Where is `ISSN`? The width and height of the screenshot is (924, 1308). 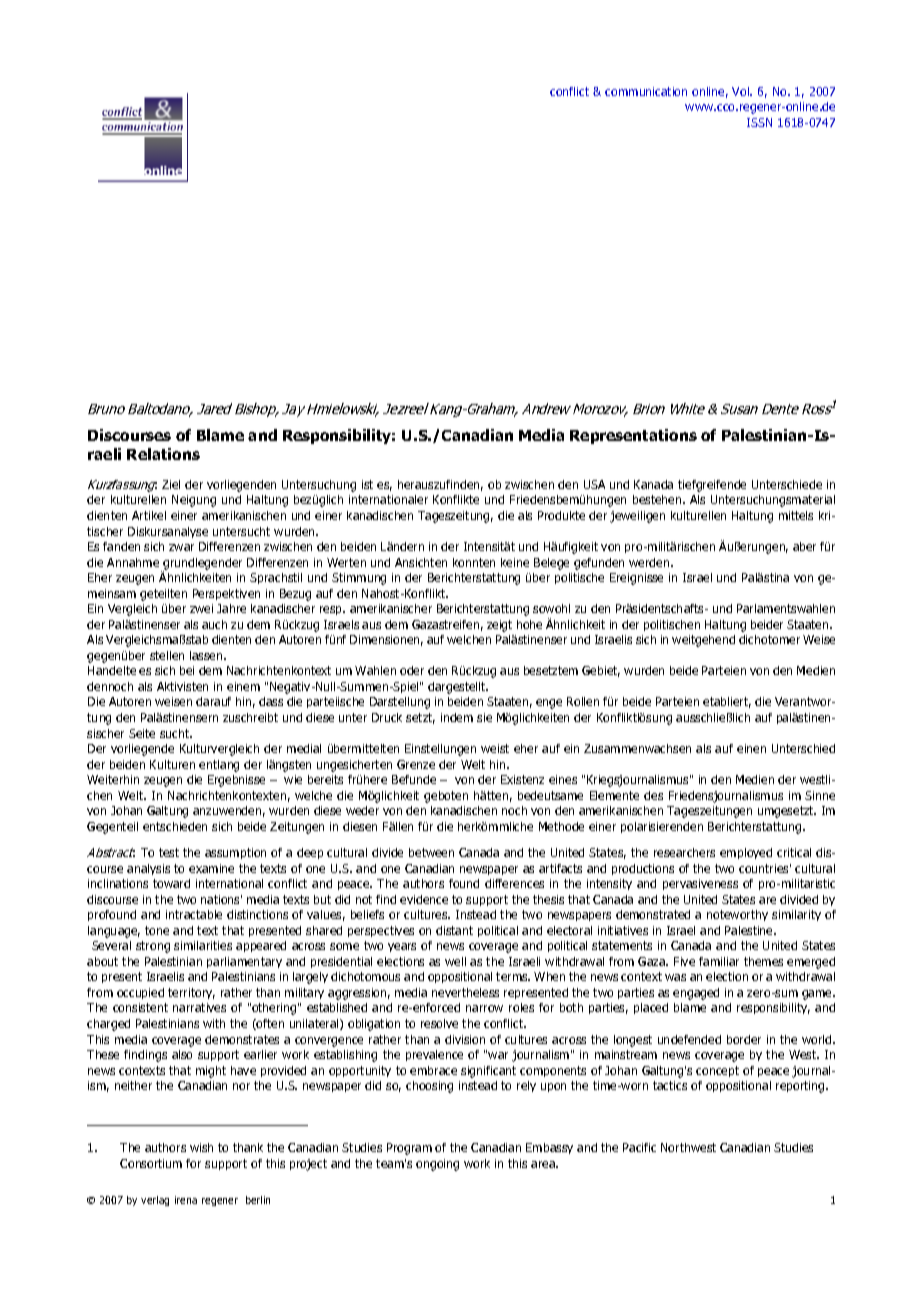 ISSN is located at coordinates (759, 122).
